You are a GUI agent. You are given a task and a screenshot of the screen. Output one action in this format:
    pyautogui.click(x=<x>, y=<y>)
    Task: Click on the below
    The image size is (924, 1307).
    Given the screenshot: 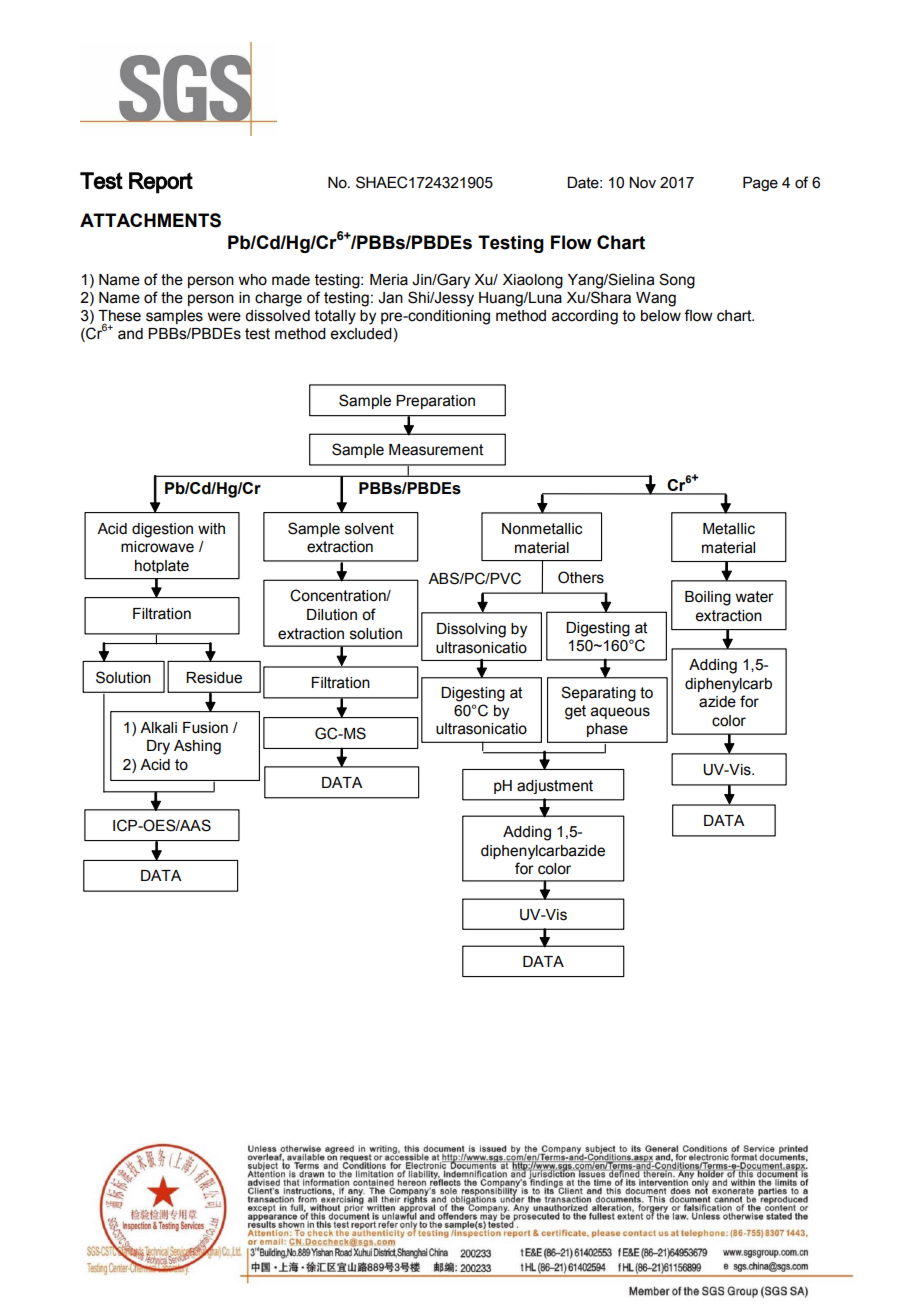 What is the action you would take?
    pyautogui.click(x=661, y=316)
